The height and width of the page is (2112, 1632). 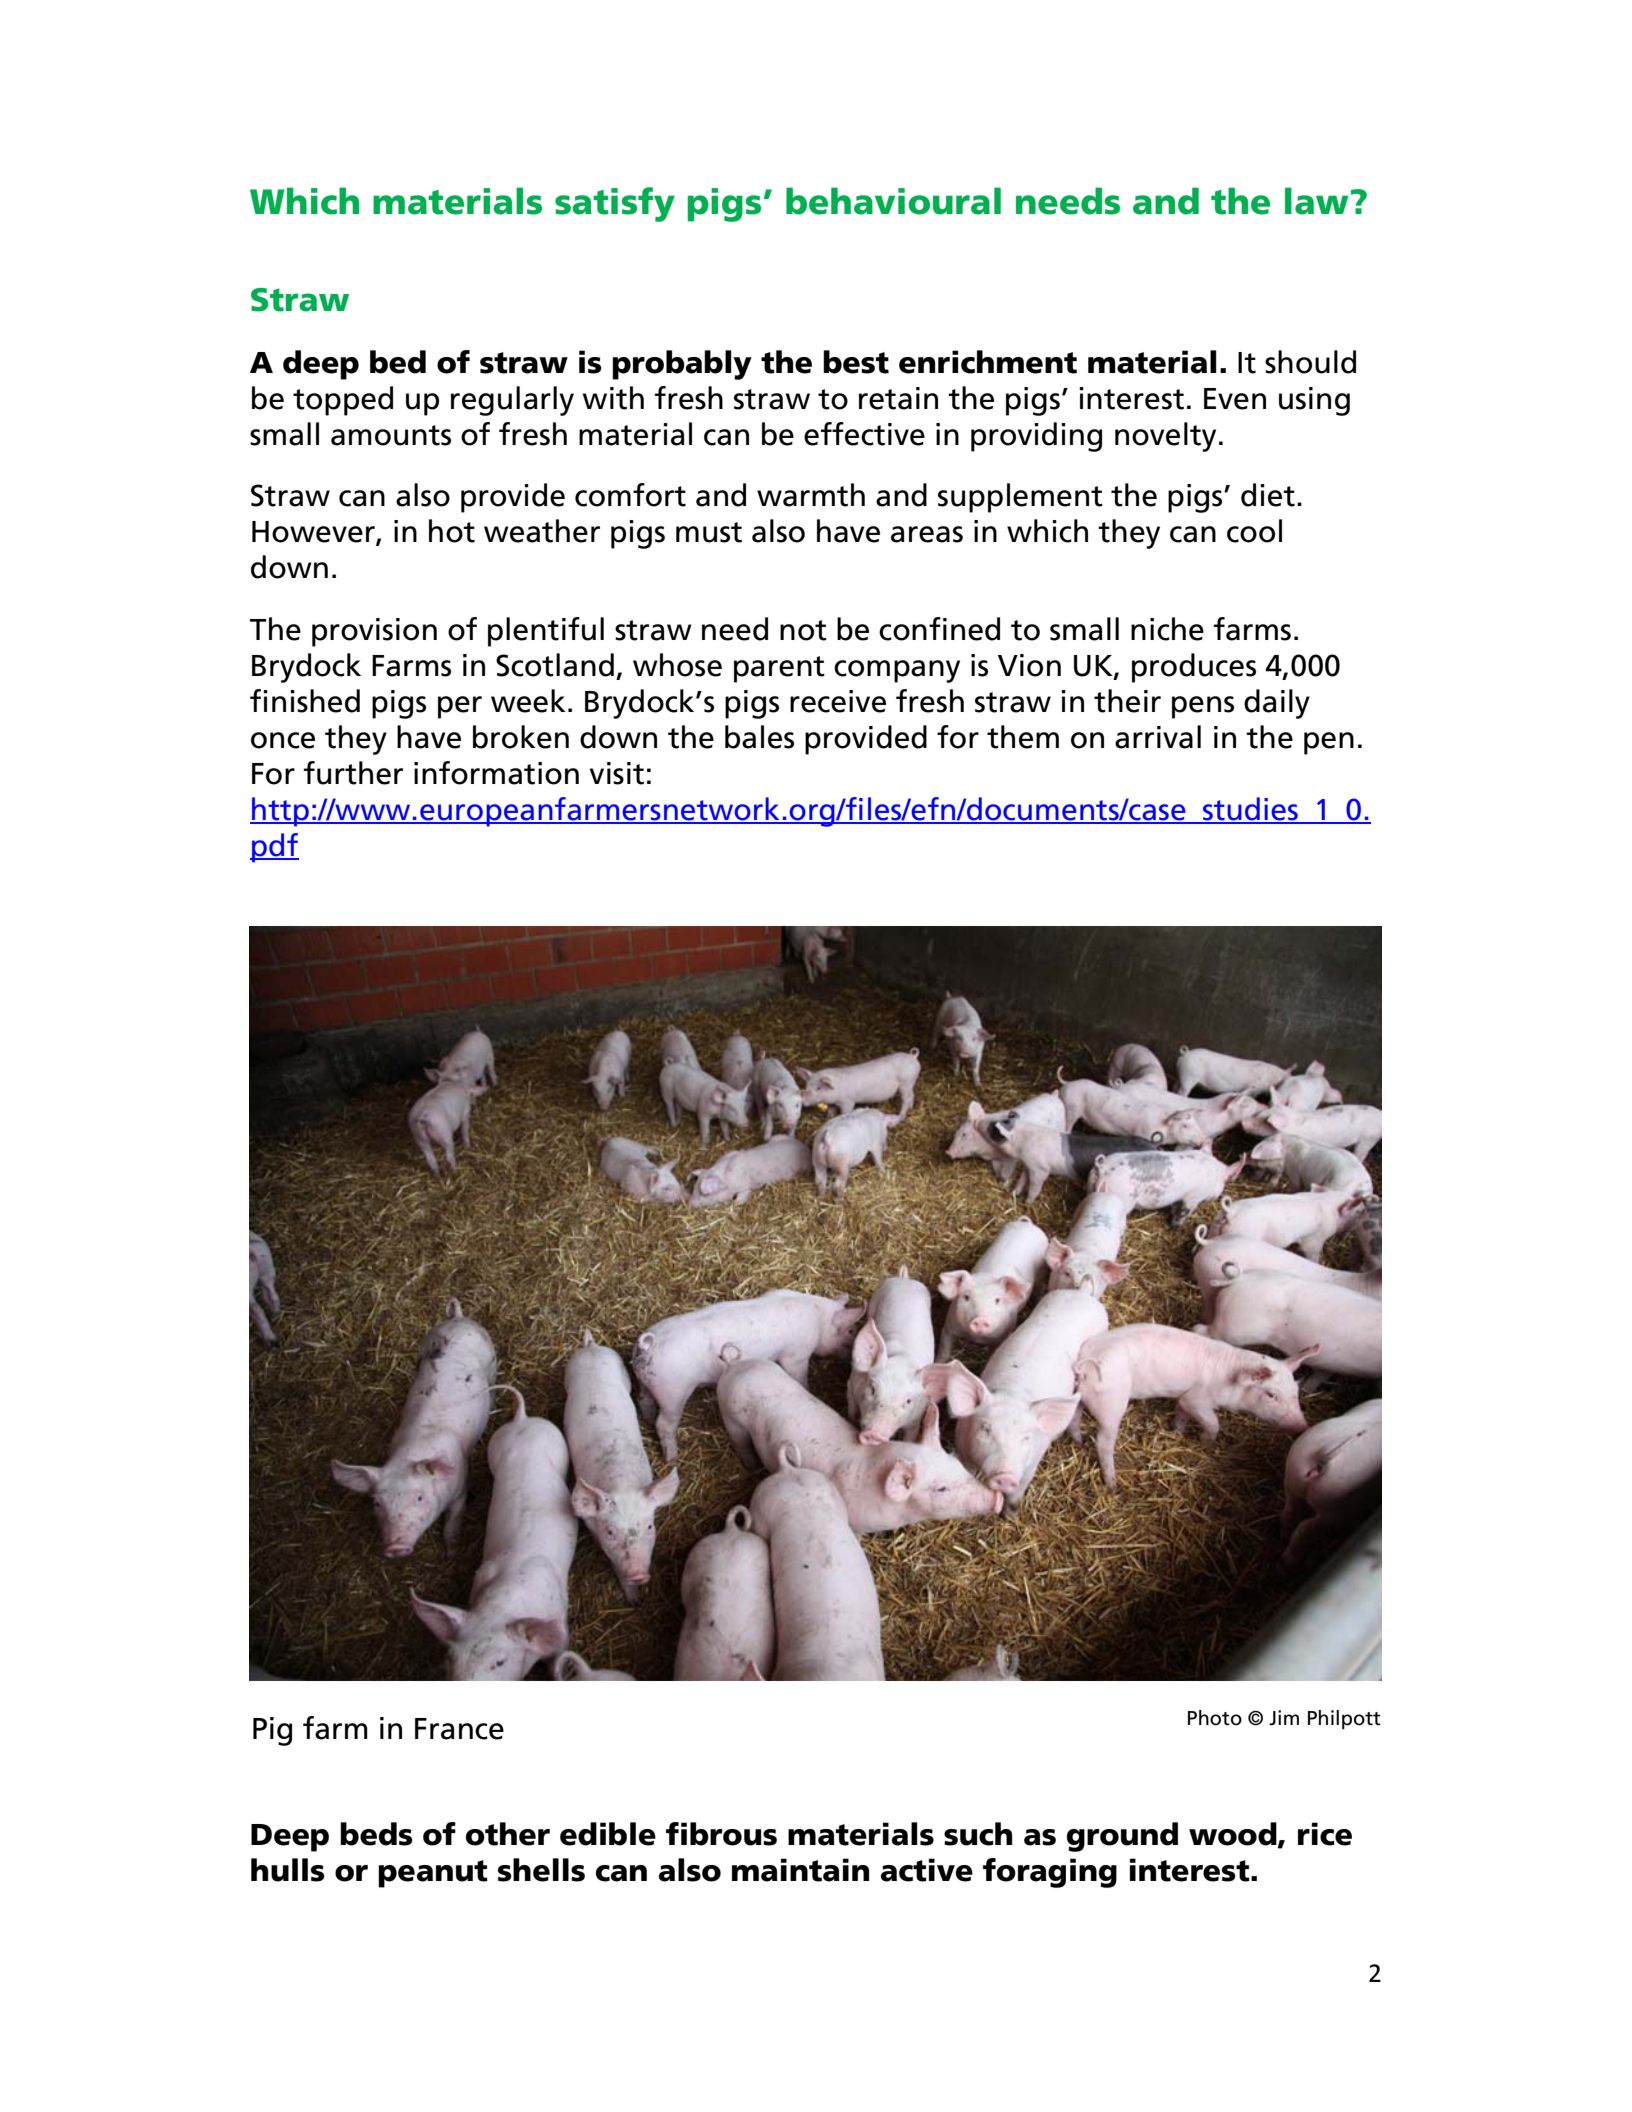 What do you see at coordinates (893, 201) in the page?
I see `behavioural` at bounding box center [893, 201].
